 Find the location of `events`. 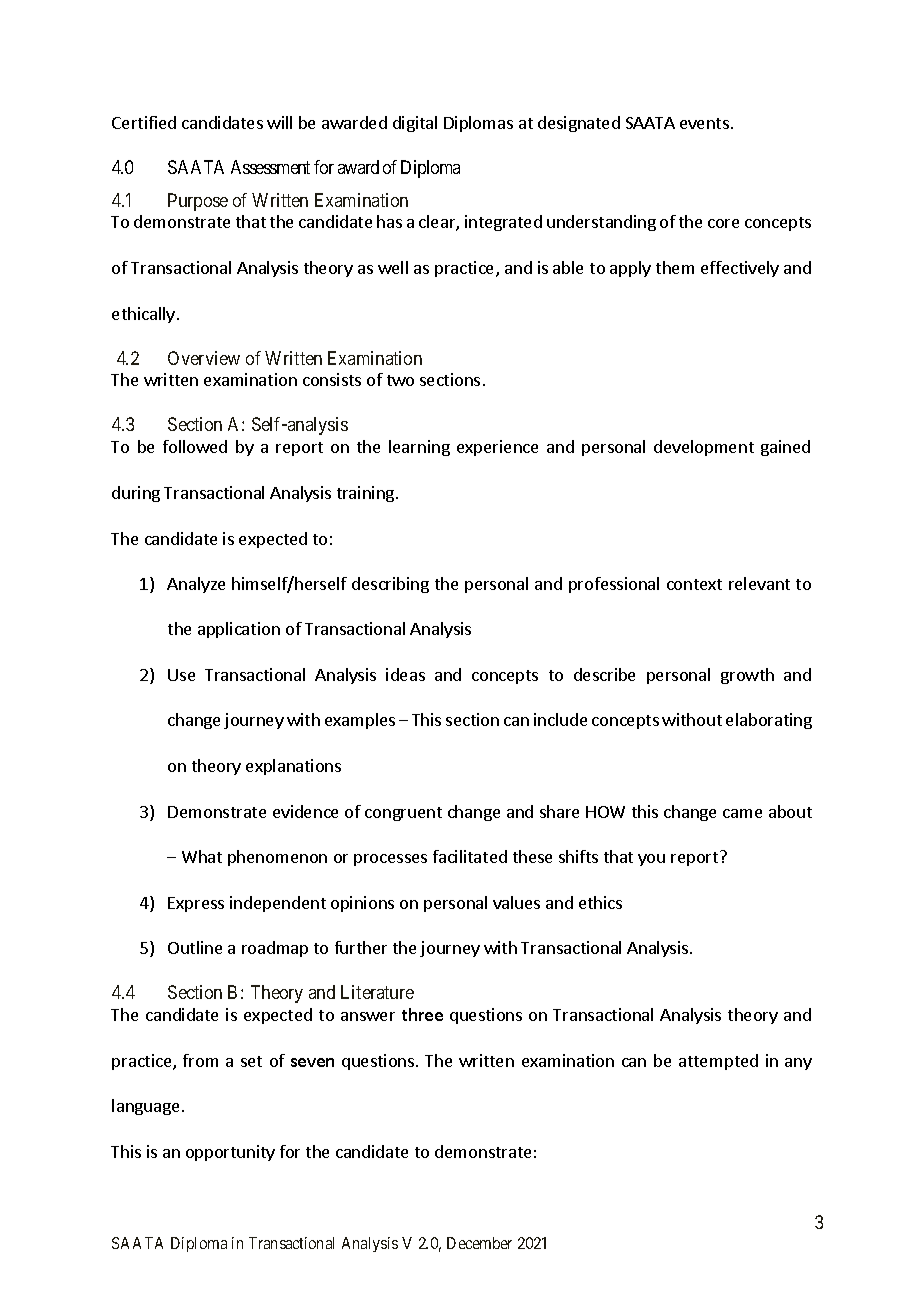

events is located at coordinates (704, 123).
